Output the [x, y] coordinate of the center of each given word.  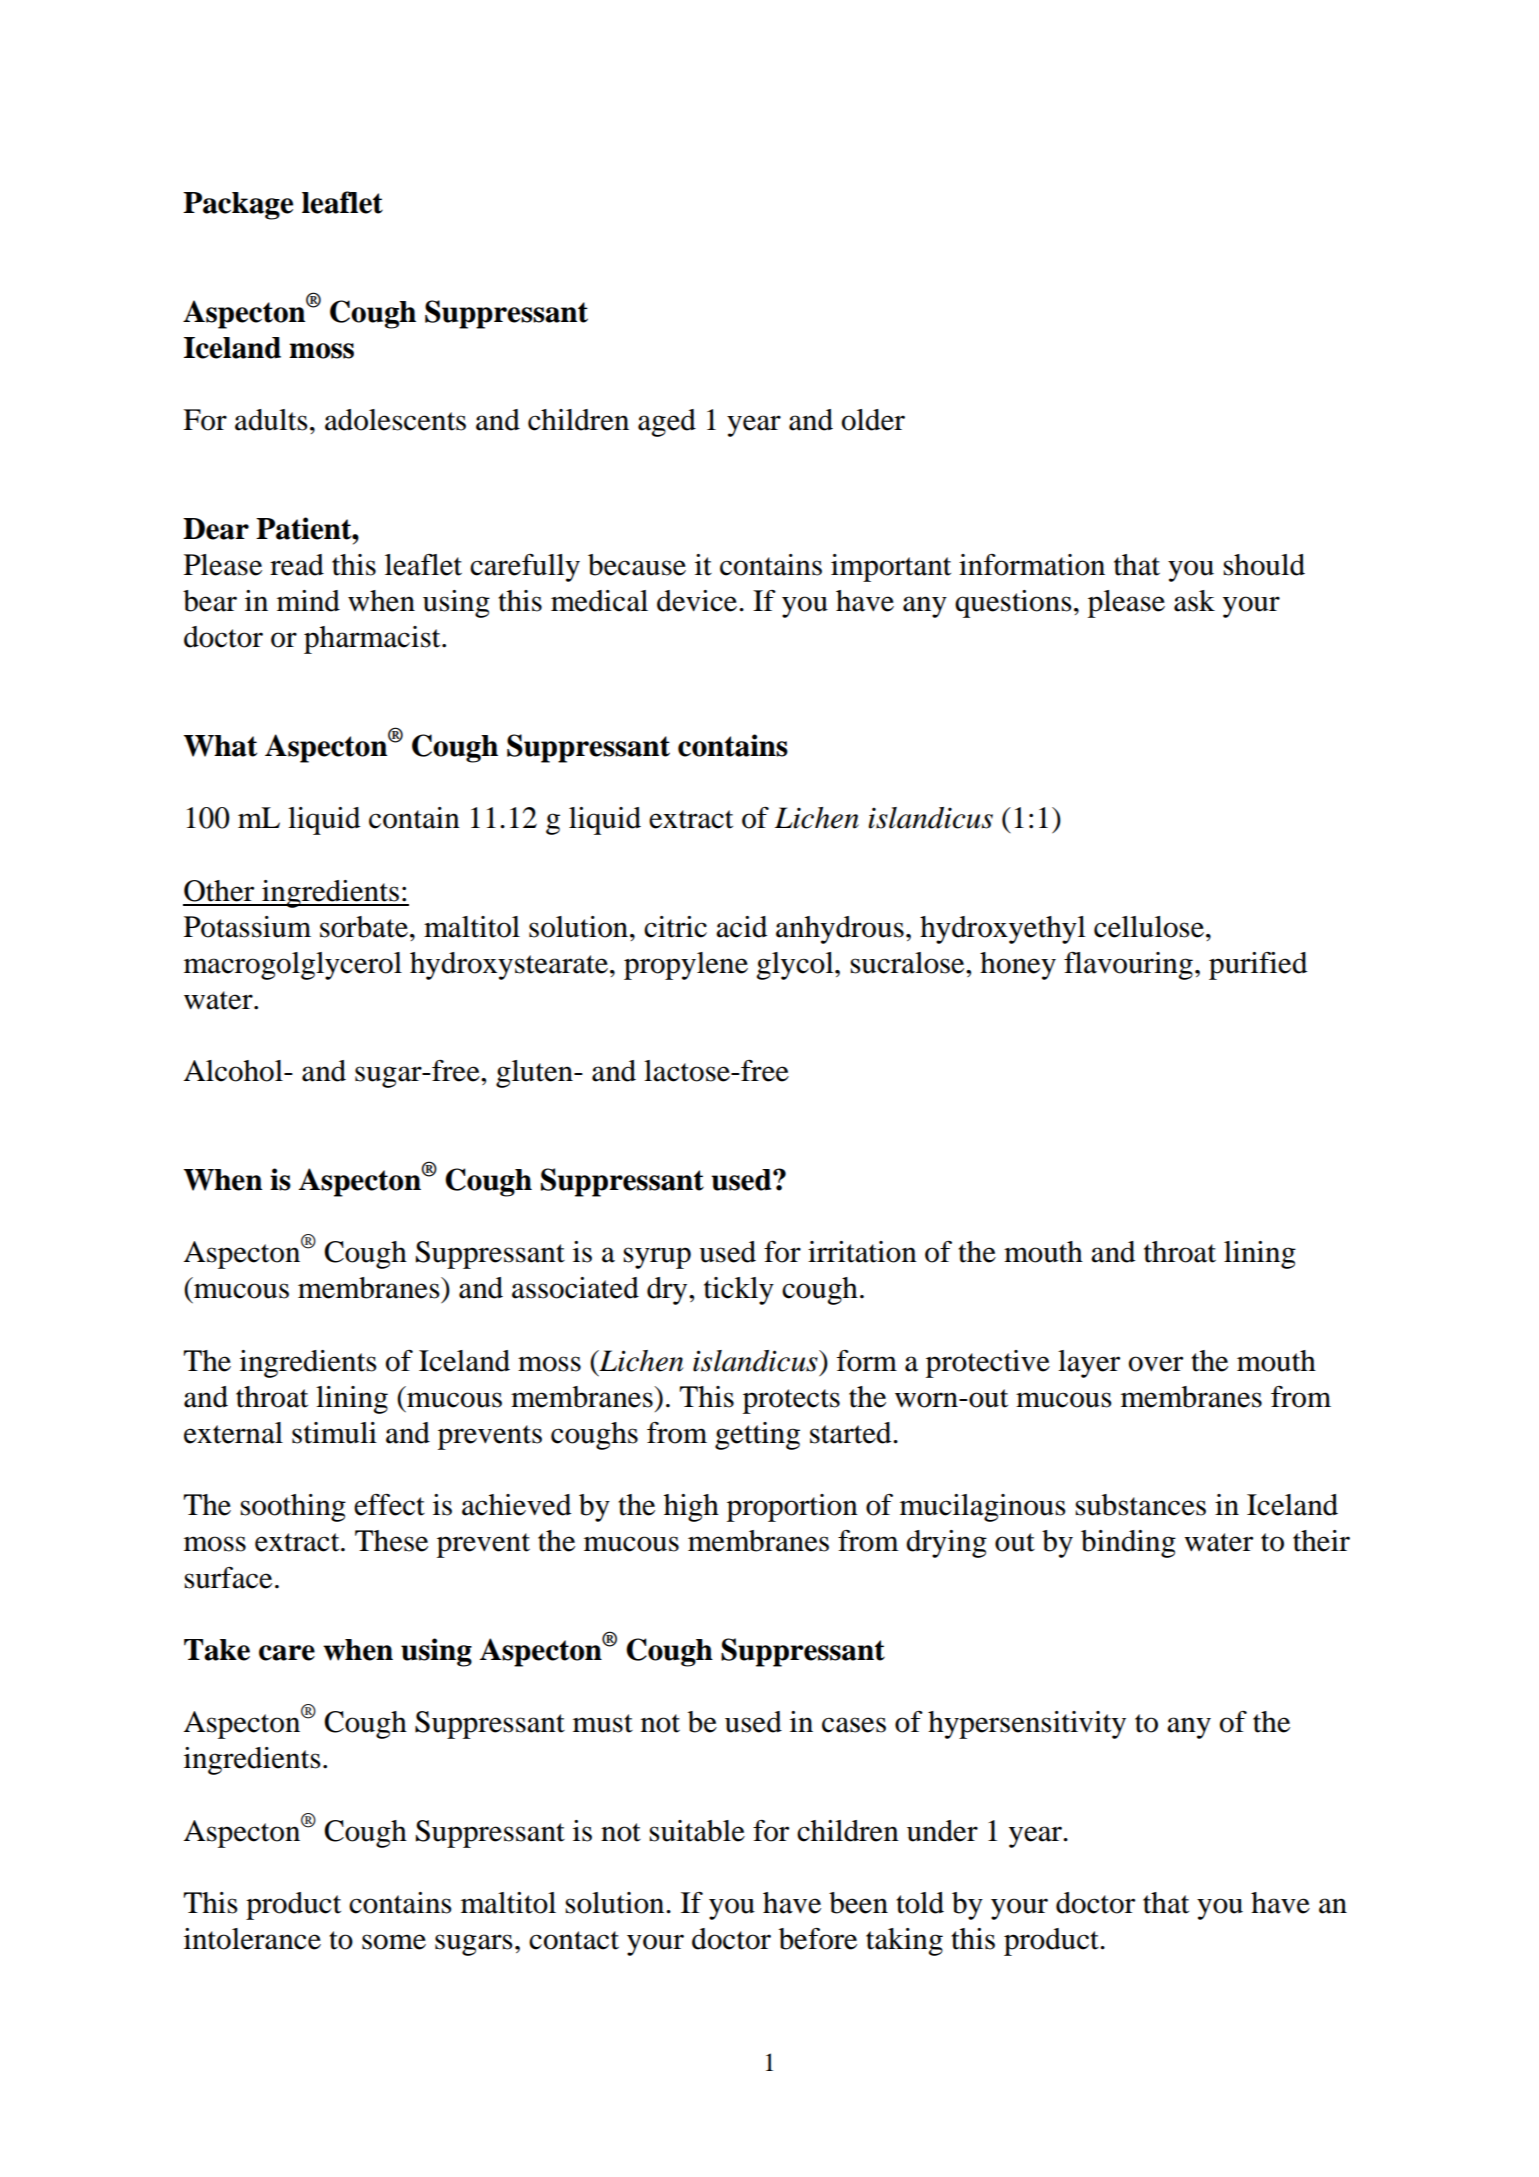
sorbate [364, 927]
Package [238, 206]
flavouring [1128, 966]
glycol [796, 966]
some [394, 1942]
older [873, 420]
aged [667, 423]
